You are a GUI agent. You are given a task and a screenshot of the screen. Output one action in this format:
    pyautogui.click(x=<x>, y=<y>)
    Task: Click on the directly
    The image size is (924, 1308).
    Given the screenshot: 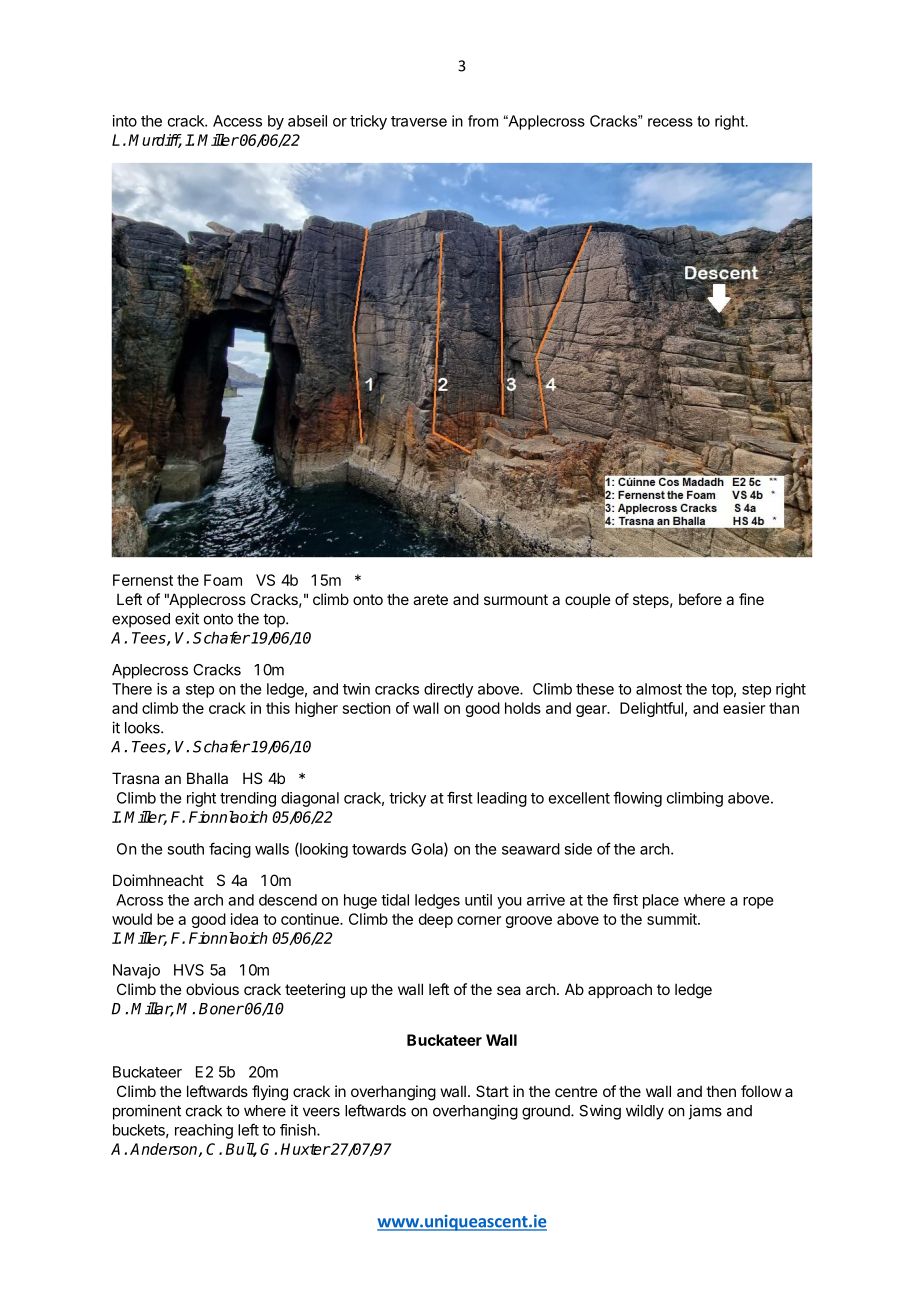 What is the action you would take?
    pyautogui.click(x=448, y=690)
